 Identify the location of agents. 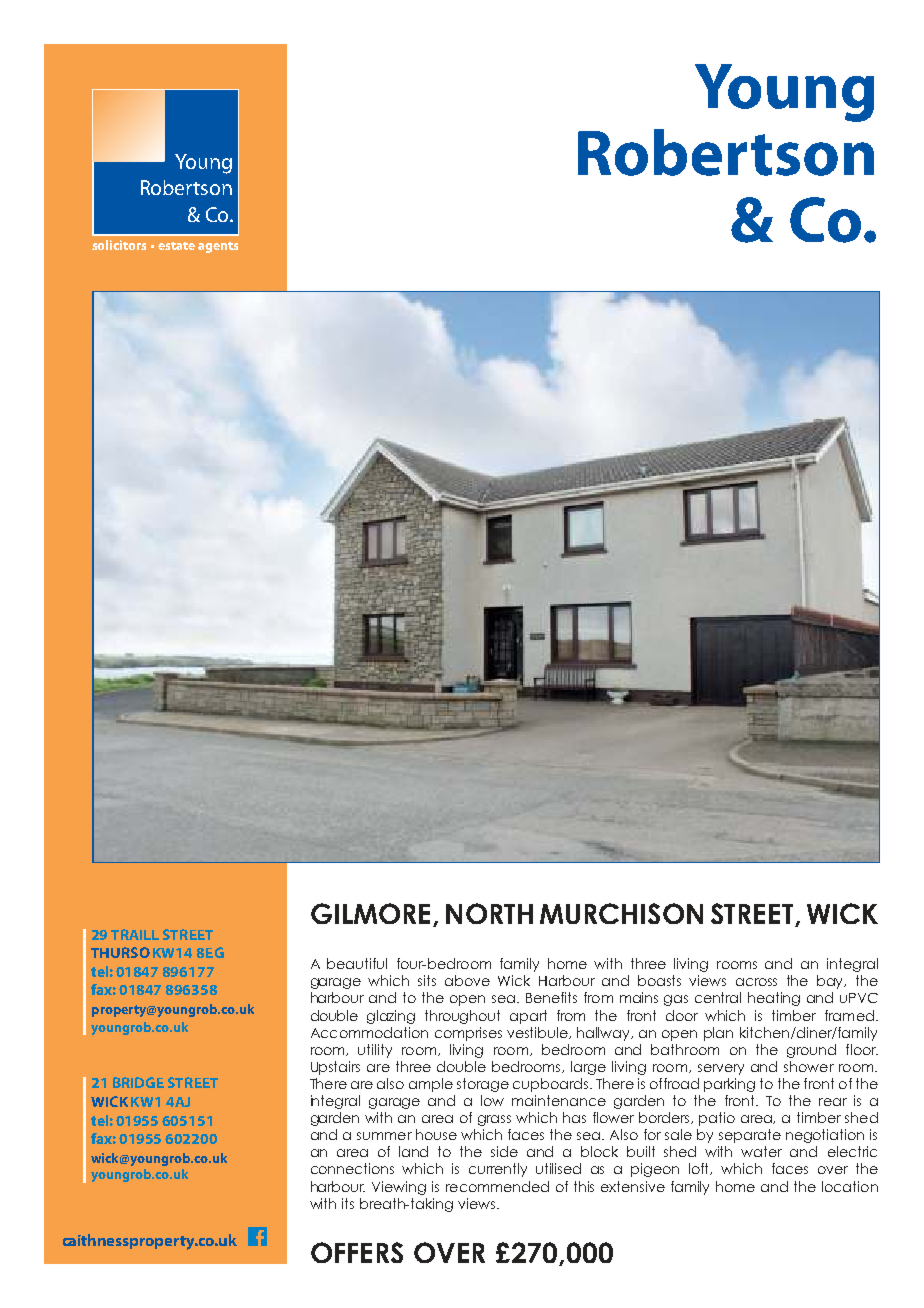
(218, 247).
